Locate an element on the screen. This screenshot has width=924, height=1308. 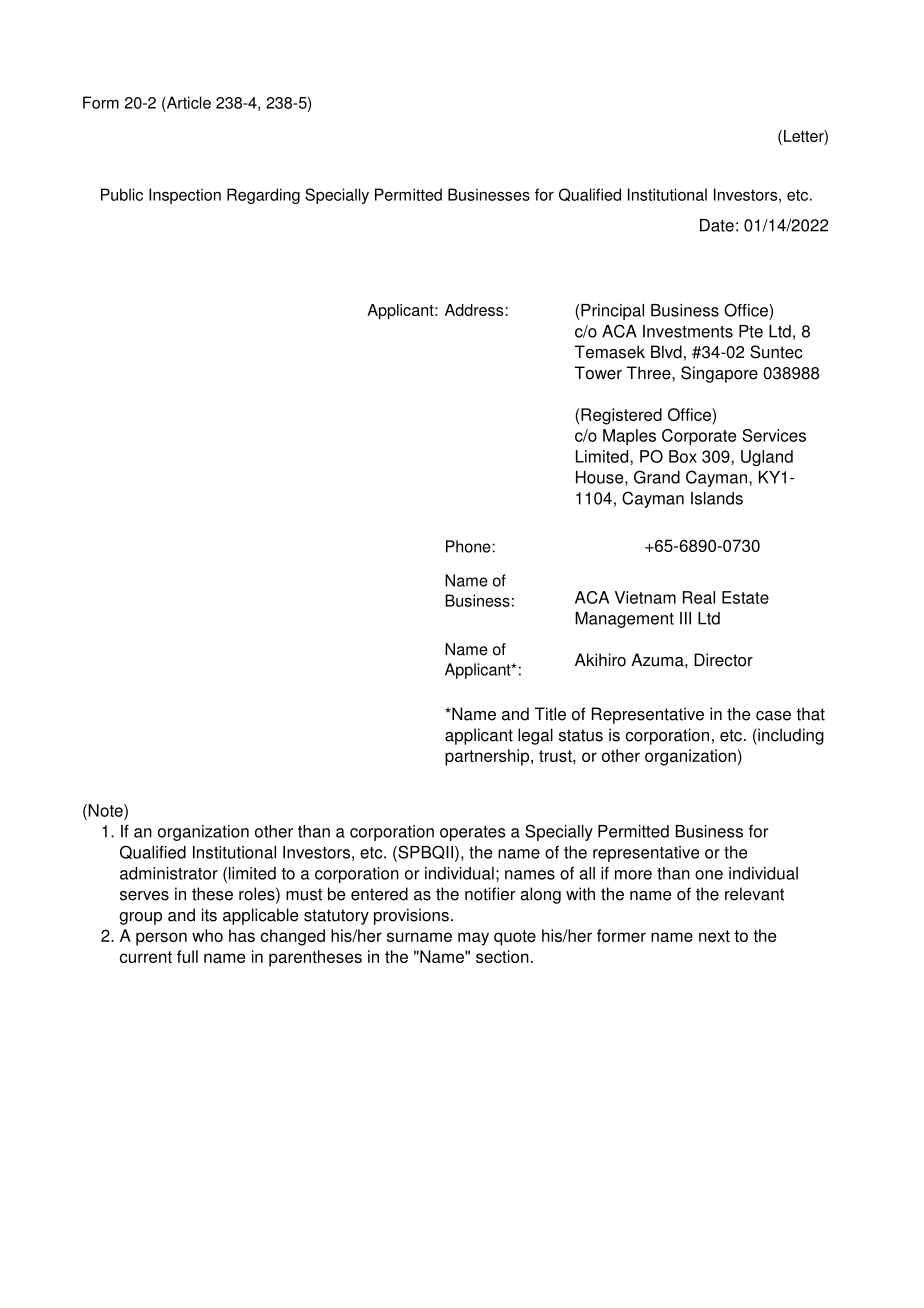
partnership is located at coordinates (488, 757).
